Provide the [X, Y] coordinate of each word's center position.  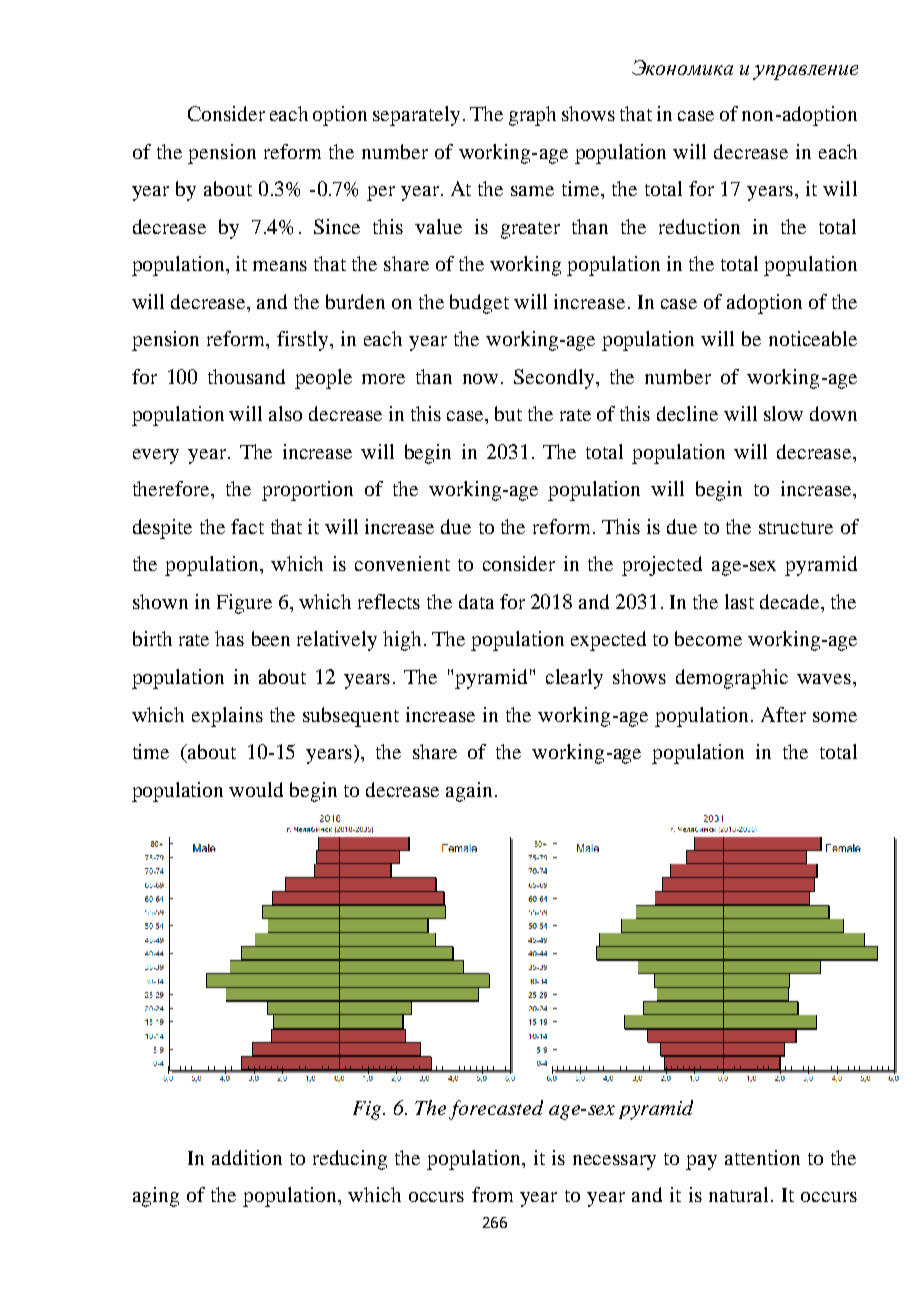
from [492, 1194]
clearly [574, 679]
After [783, 714]
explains [227, 717]
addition [247, 1157]
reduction [699, 226]
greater [530, 230]
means [280, 266]
